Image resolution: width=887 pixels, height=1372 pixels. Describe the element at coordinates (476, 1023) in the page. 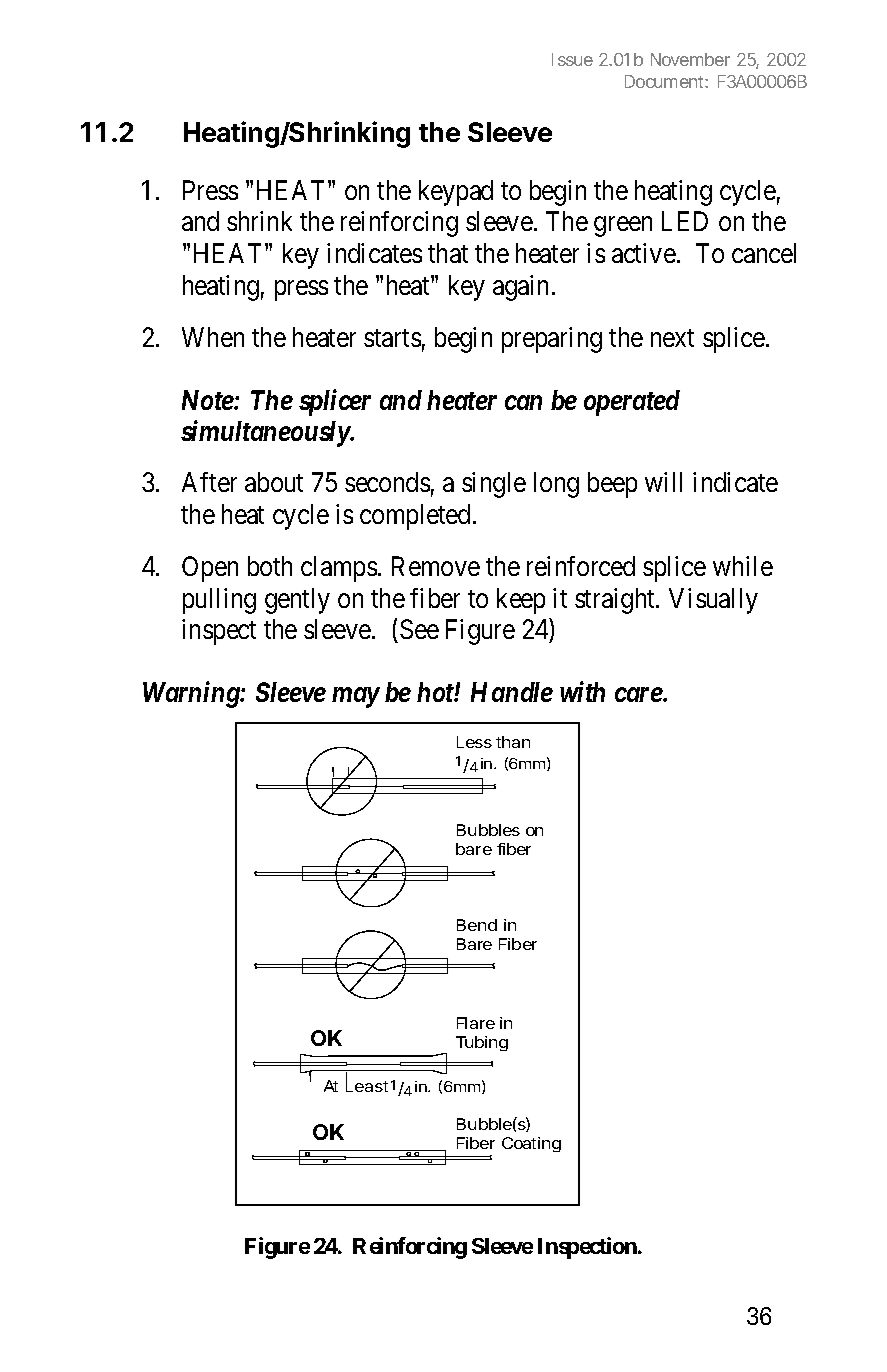

I see `Flare` at that location.
